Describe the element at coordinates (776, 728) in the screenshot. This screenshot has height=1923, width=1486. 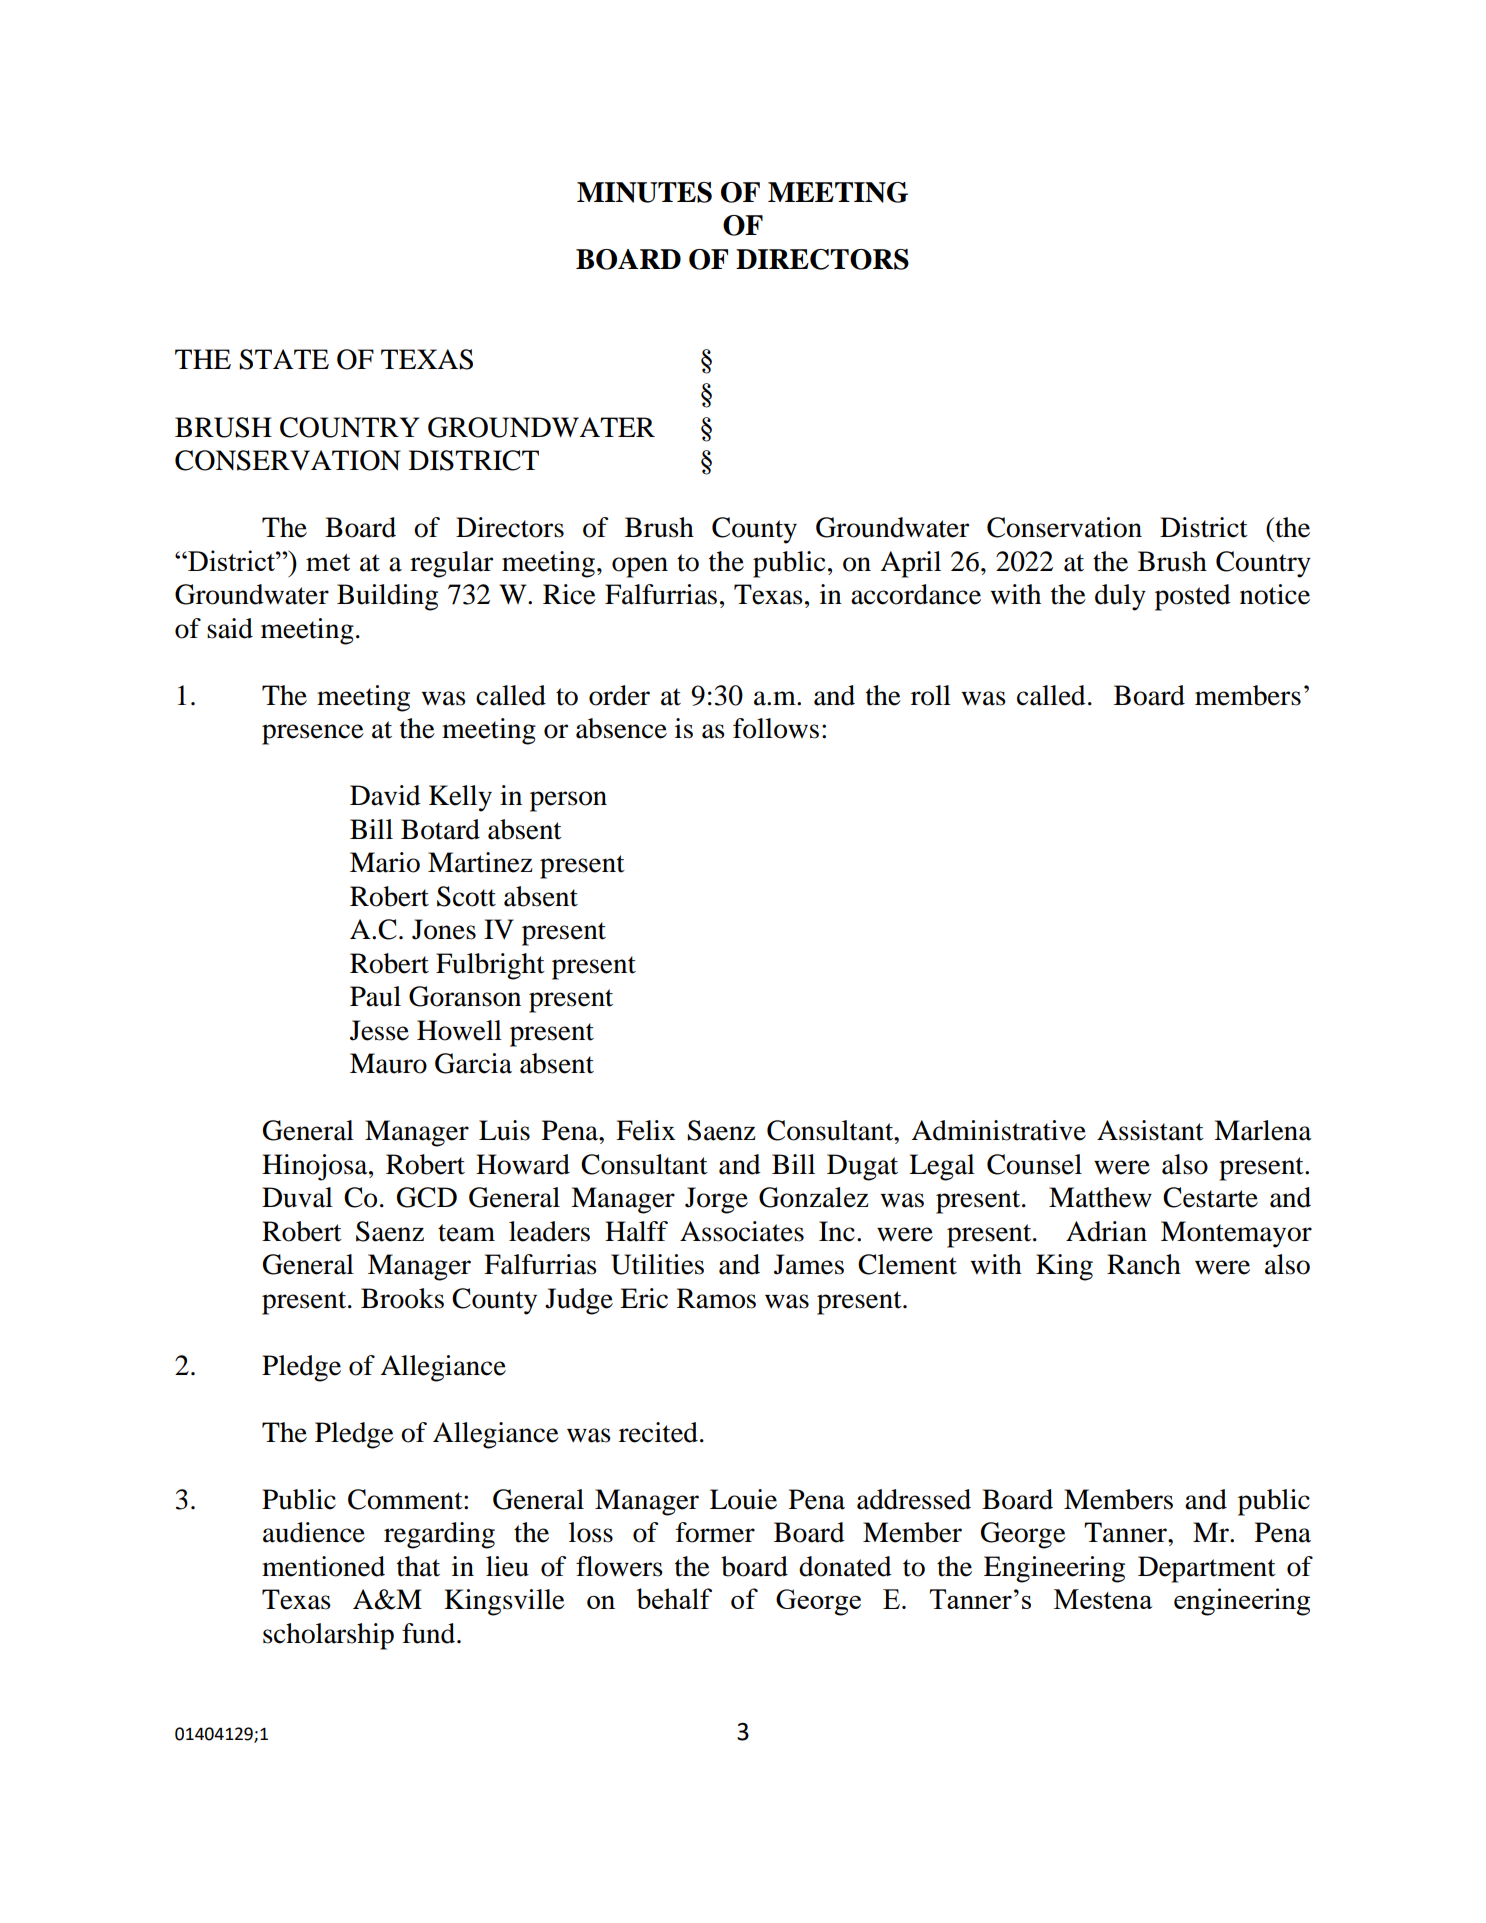
I see `follows` at that location.
